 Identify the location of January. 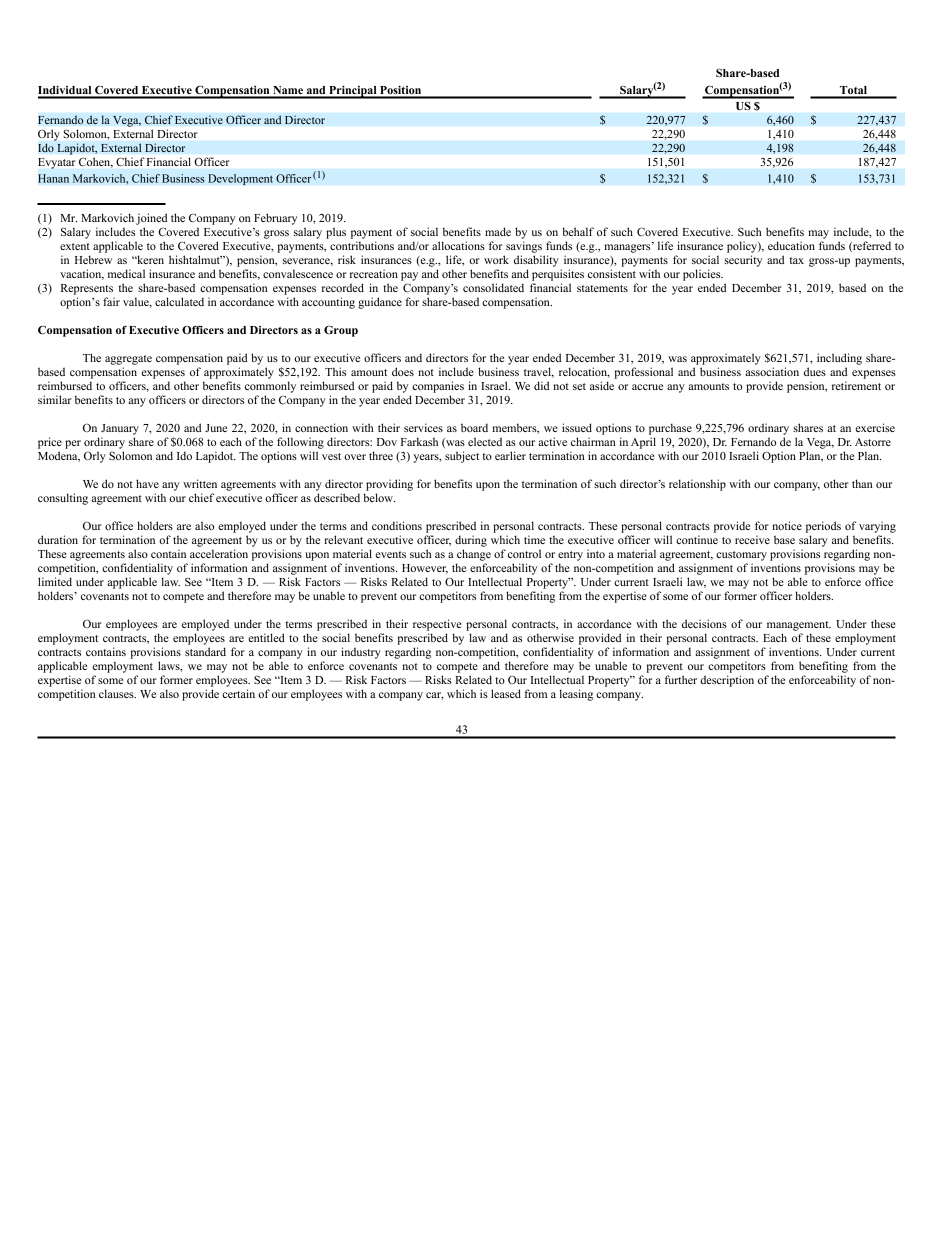
(120, 429).
